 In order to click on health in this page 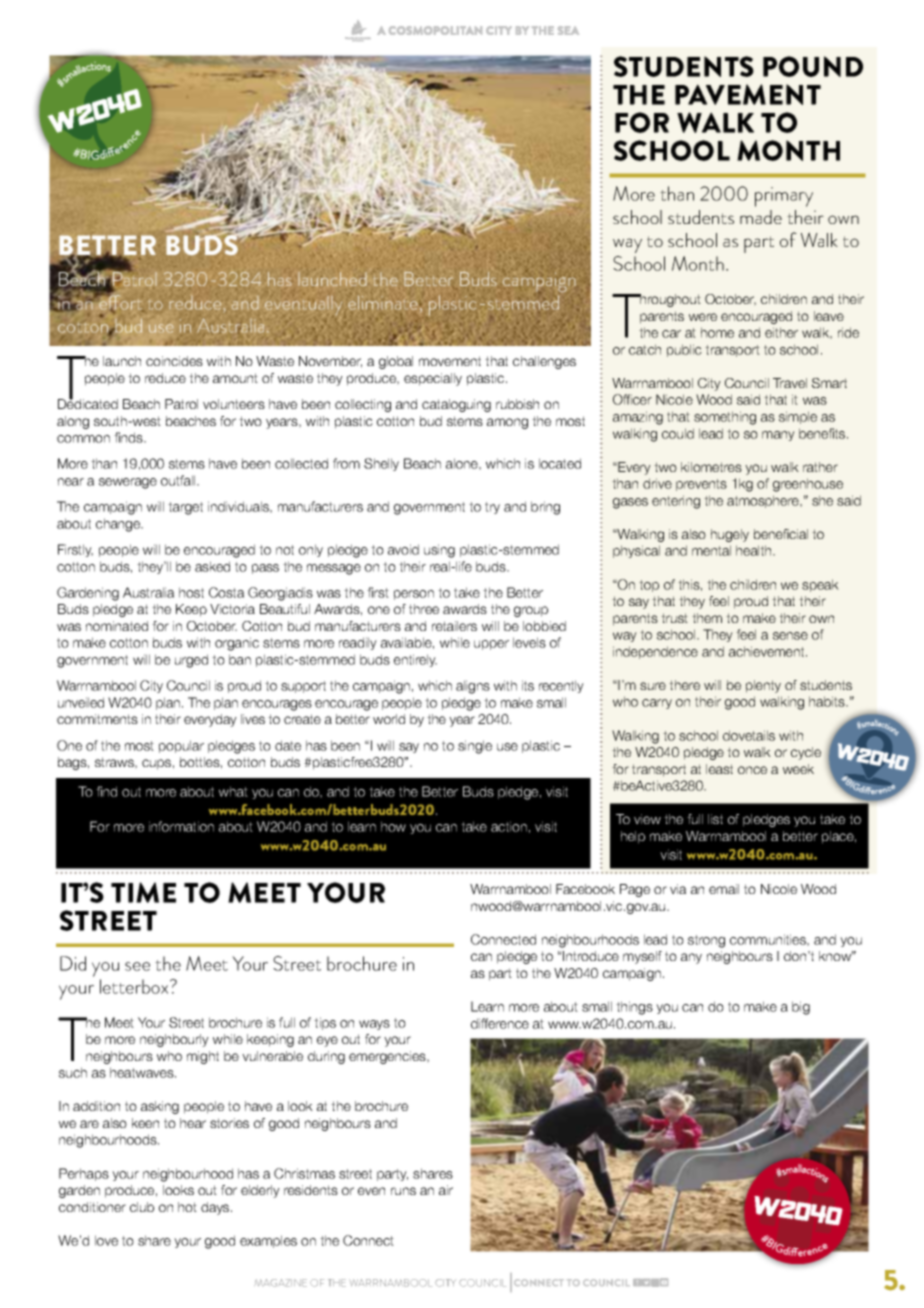, I will do `click(755, 550)`.
